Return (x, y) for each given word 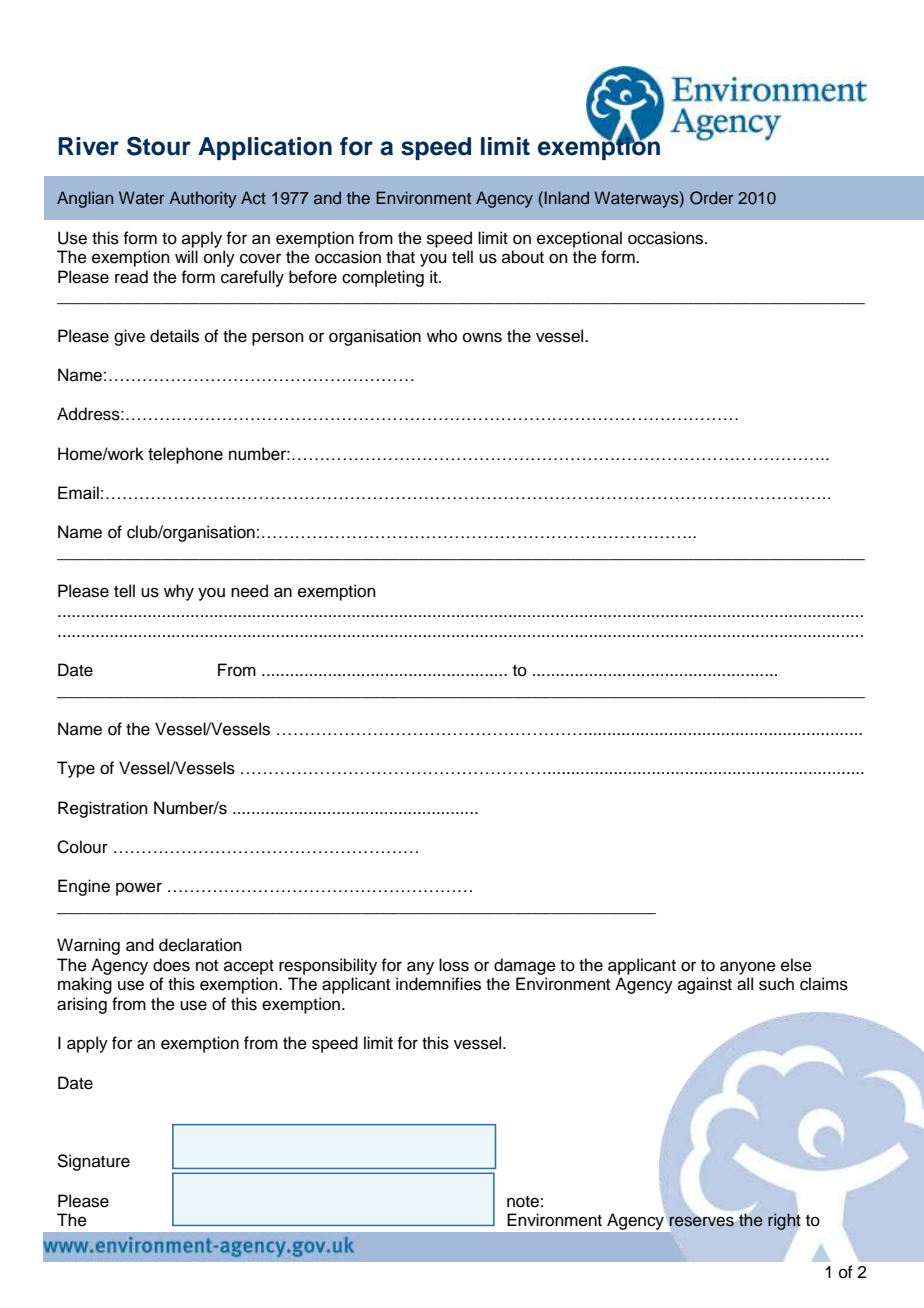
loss (454, 965)
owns (482, 337)
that (400, 257)
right (784, 1221)
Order (712, 198)
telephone (185, 455)
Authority (203, 199)
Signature (93, 1162)
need (249, 591)
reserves (702, 1222)
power (139, 889)
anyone (748, 968)
